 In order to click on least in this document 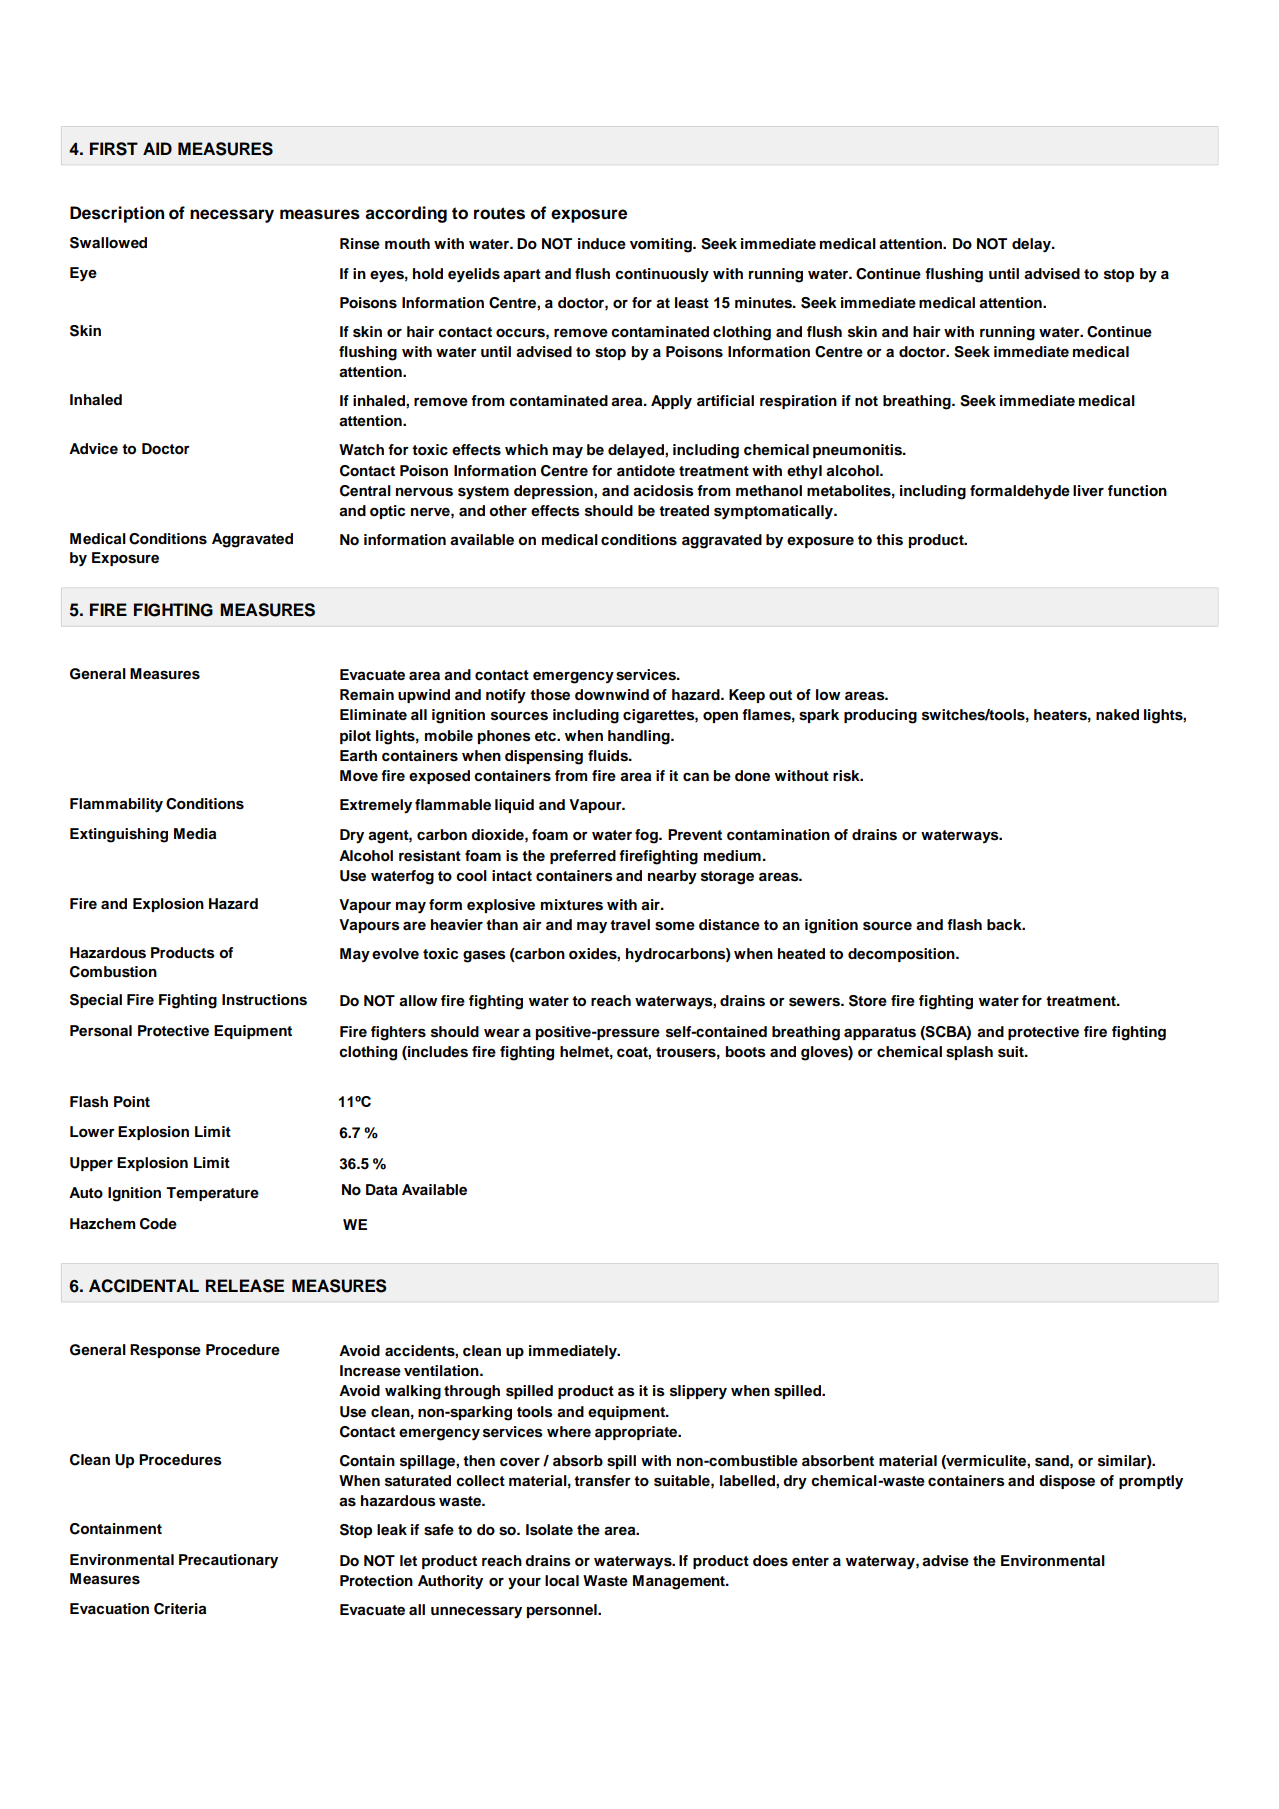, I will do `click(692, 303)`.
